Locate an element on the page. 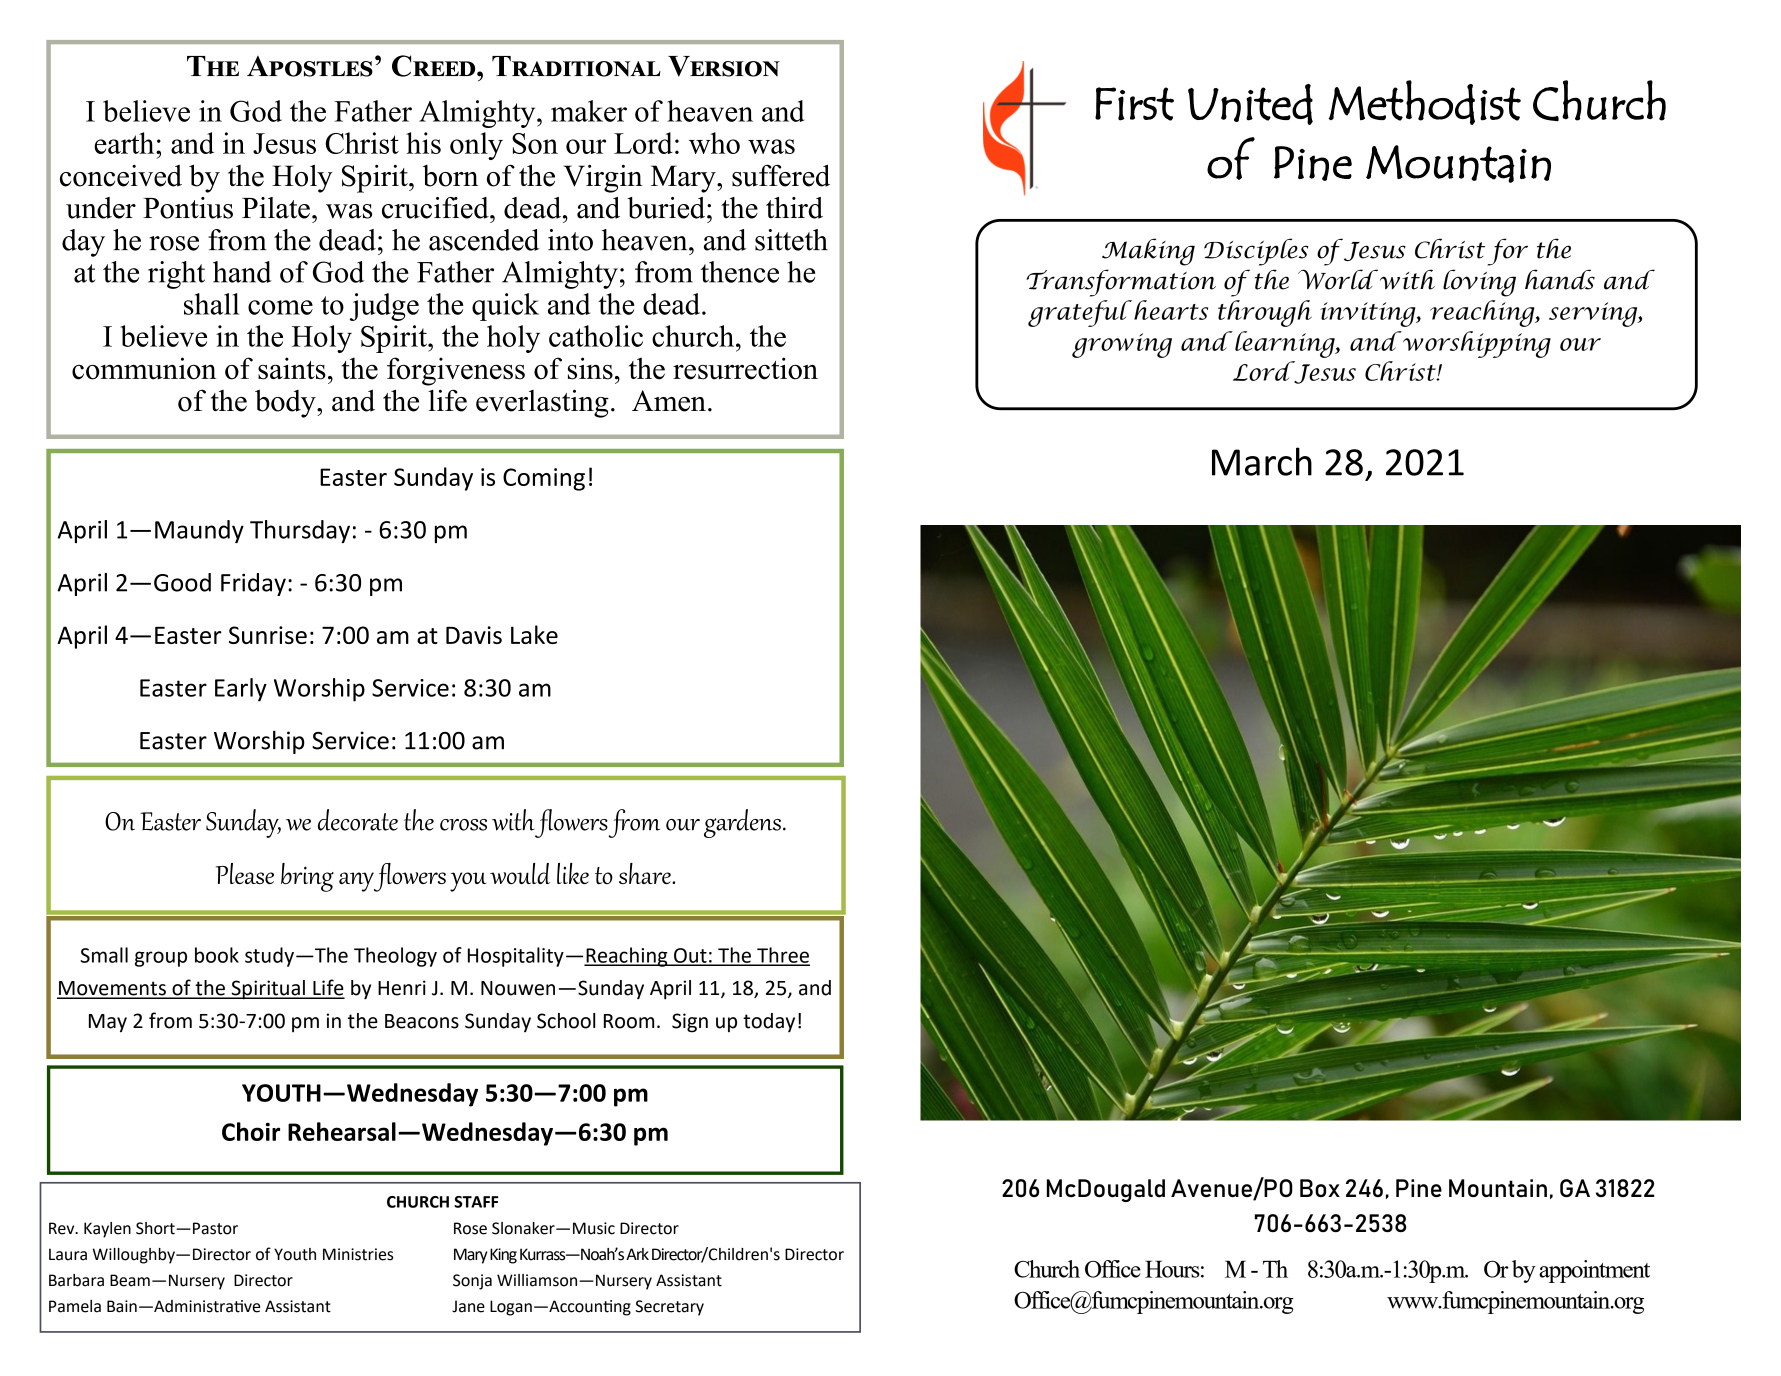 The image size is (1781, 1376). Early is located at coordinates (241, 690).
